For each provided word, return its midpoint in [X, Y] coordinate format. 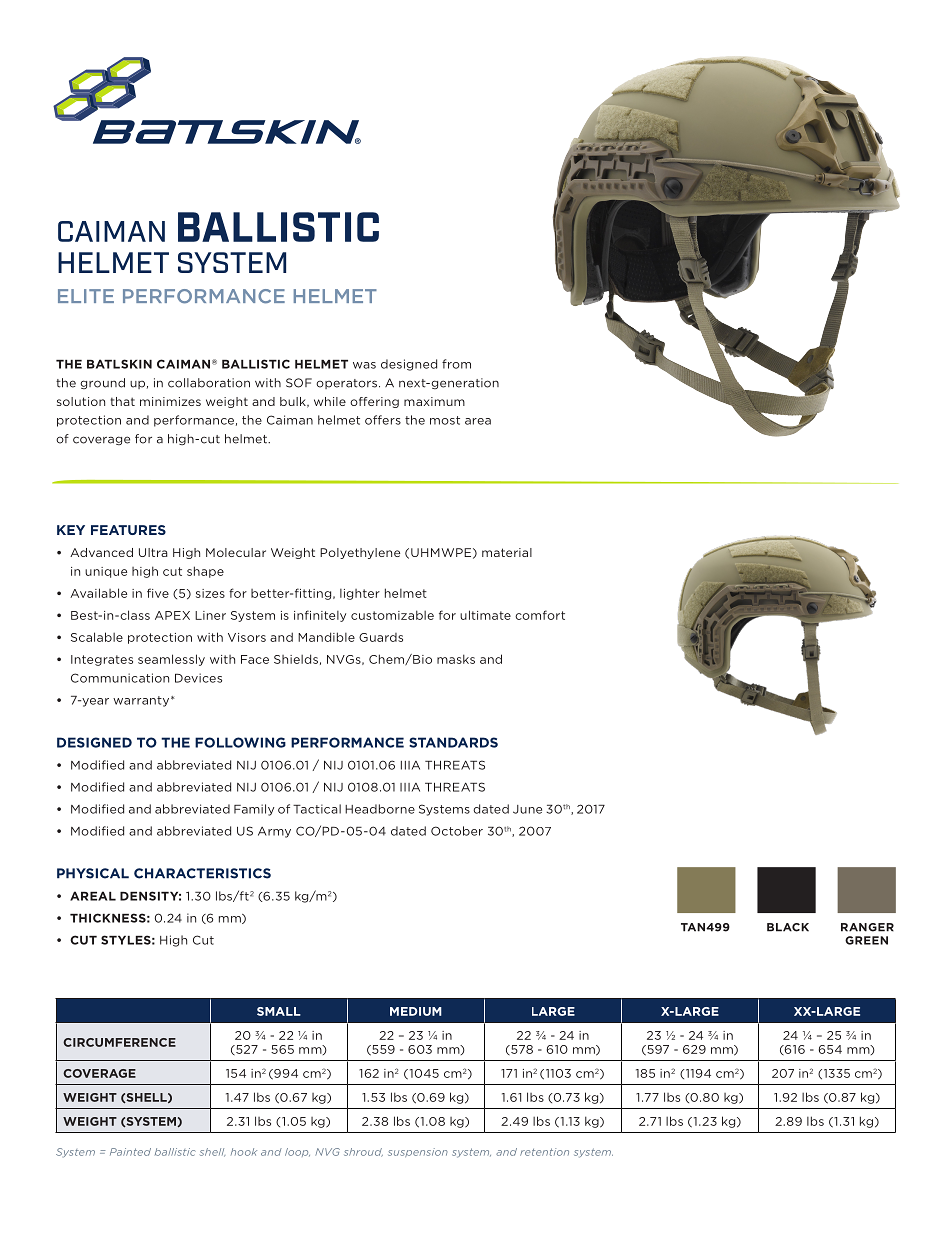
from [456, 364]
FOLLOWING [240, 742]
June [527, 809]
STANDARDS [453, 742]
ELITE [86, 296]
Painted [130, 1152]
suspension [418, 1152]
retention [544, 1152]
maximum [434, 401]
